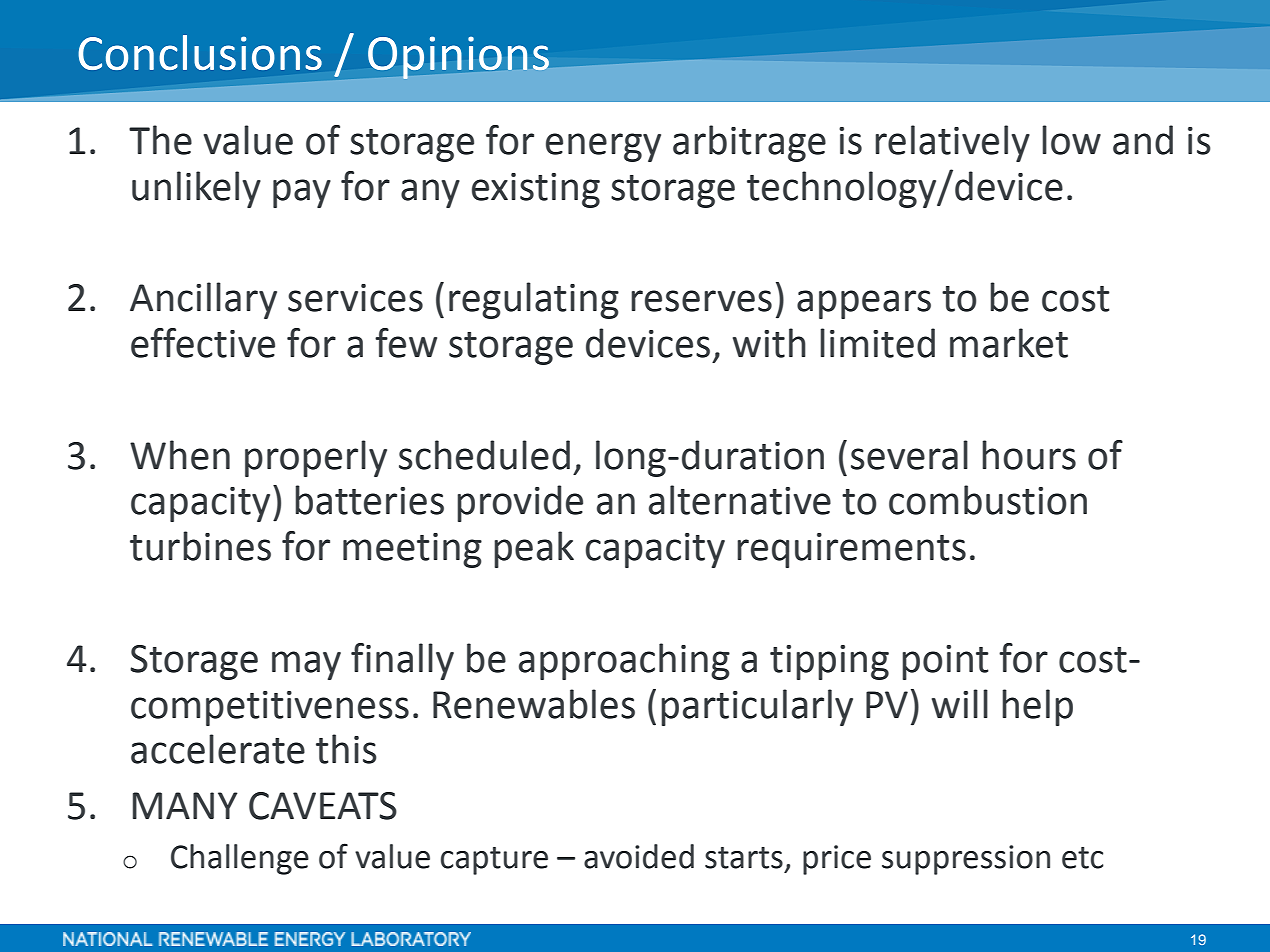 The image size is (1270, 952). Describe the element at coordinates (412, 550) in the screenshot. I see `meeting` at that location.
